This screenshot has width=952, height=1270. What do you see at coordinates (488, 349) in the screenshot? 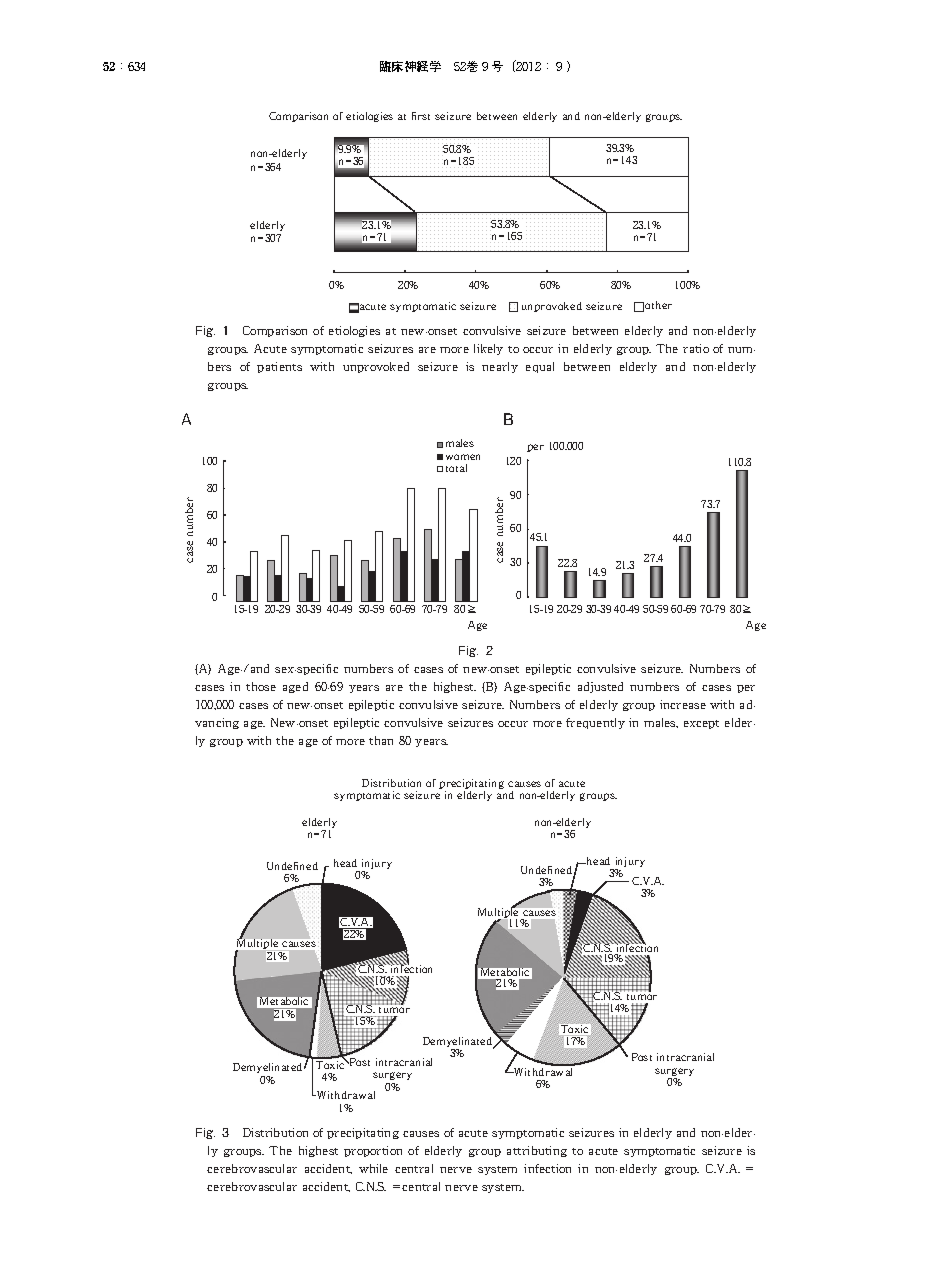
I see `likely` at bounding box center [488, 349].
